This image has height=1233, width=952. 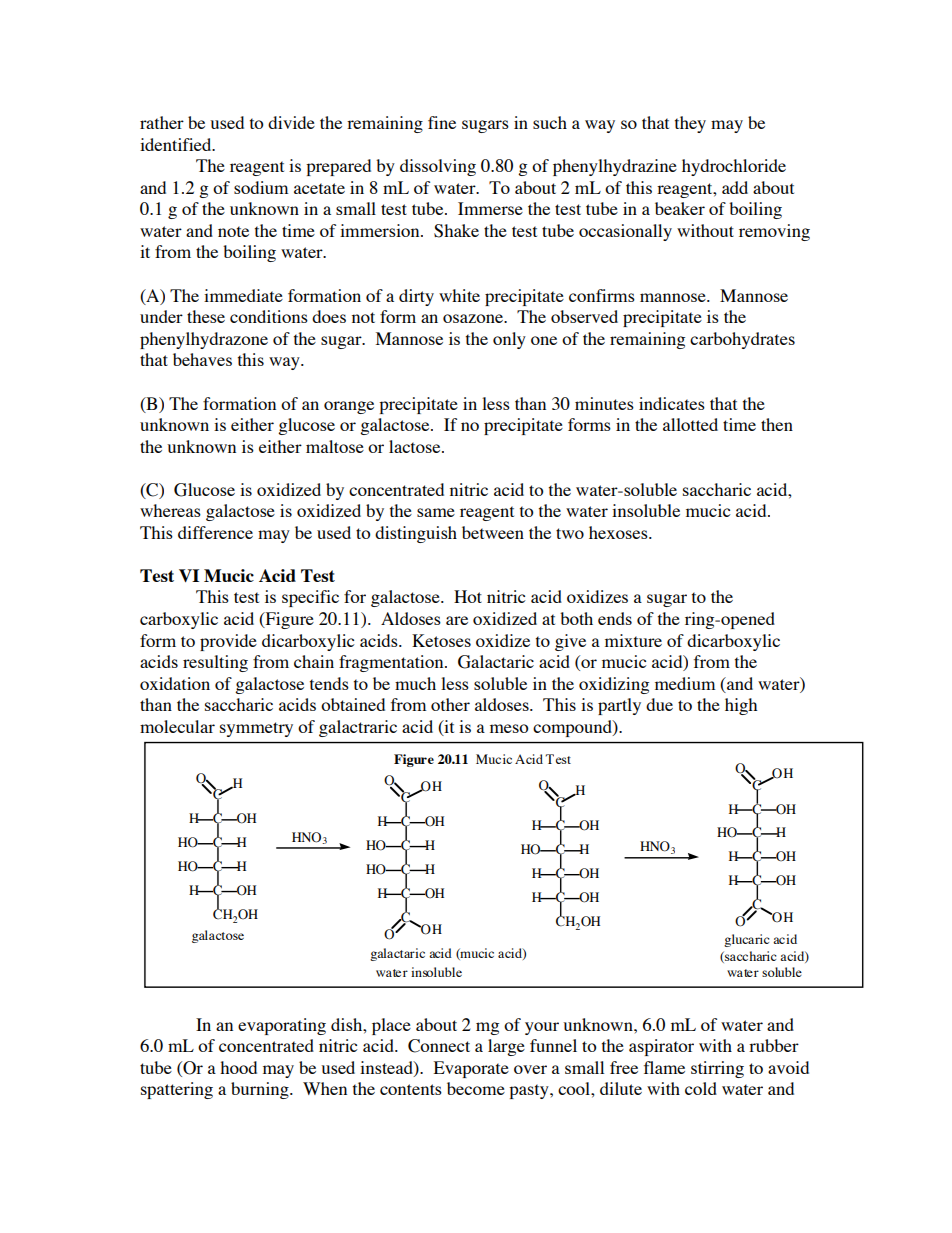 I want to click on high, so click(x=741, y=706).
